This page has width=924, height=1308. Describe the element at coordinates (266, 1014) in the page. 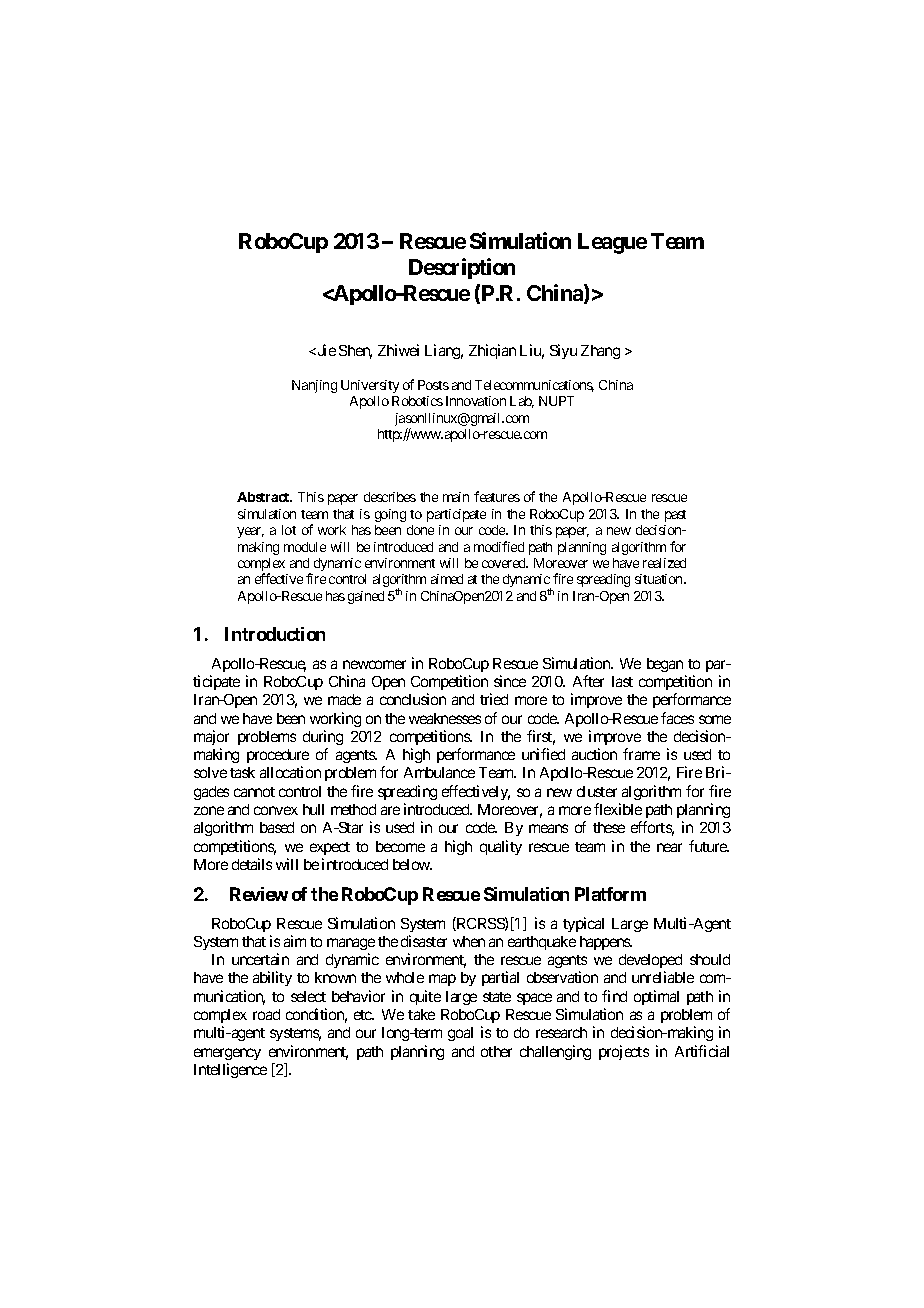

I see `road` at that location.
